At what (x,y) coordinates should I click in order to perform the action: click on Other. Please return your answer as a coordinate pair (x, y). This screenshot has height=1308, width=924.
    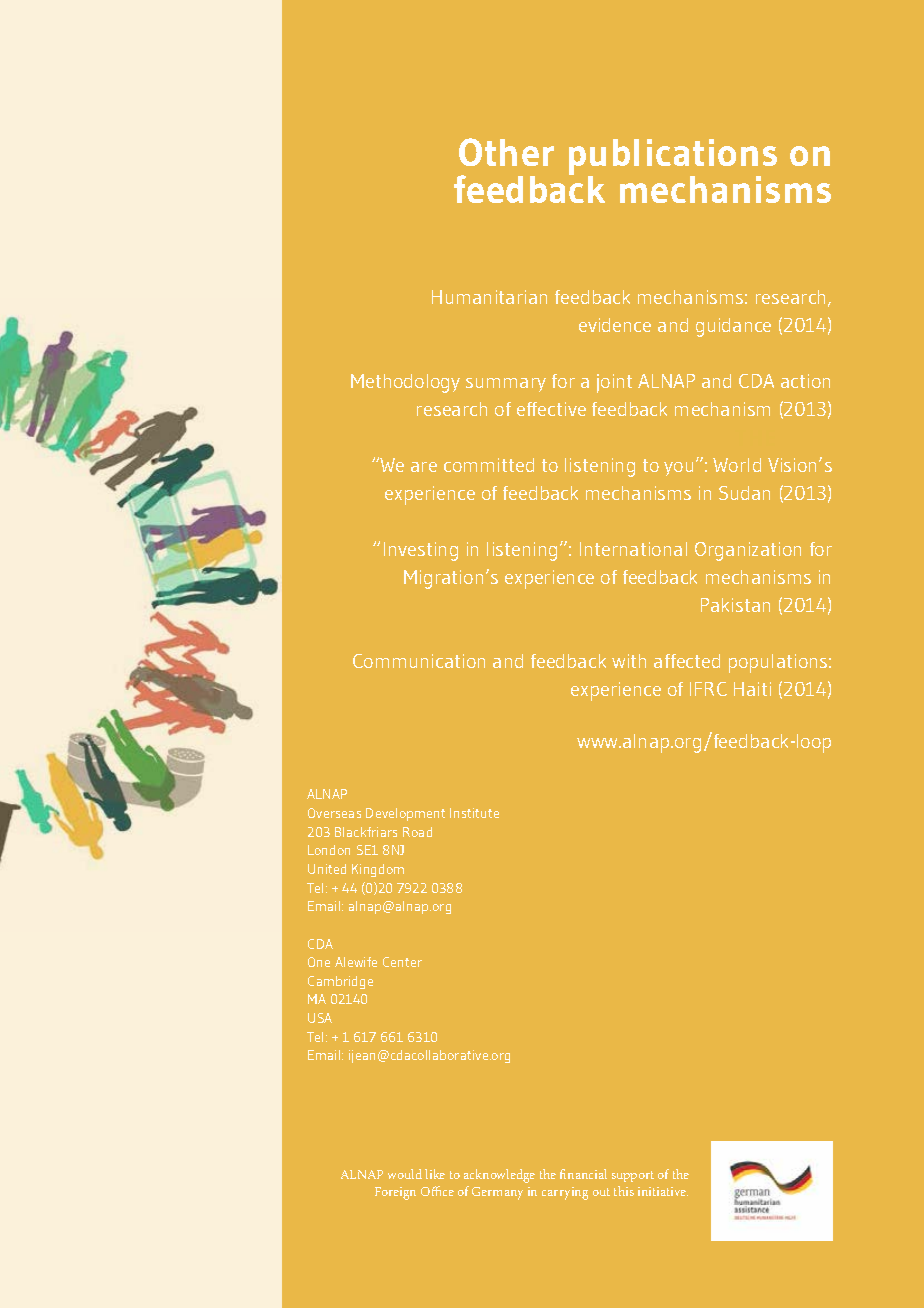
    Looking at the image, I should click on (506, 152).
